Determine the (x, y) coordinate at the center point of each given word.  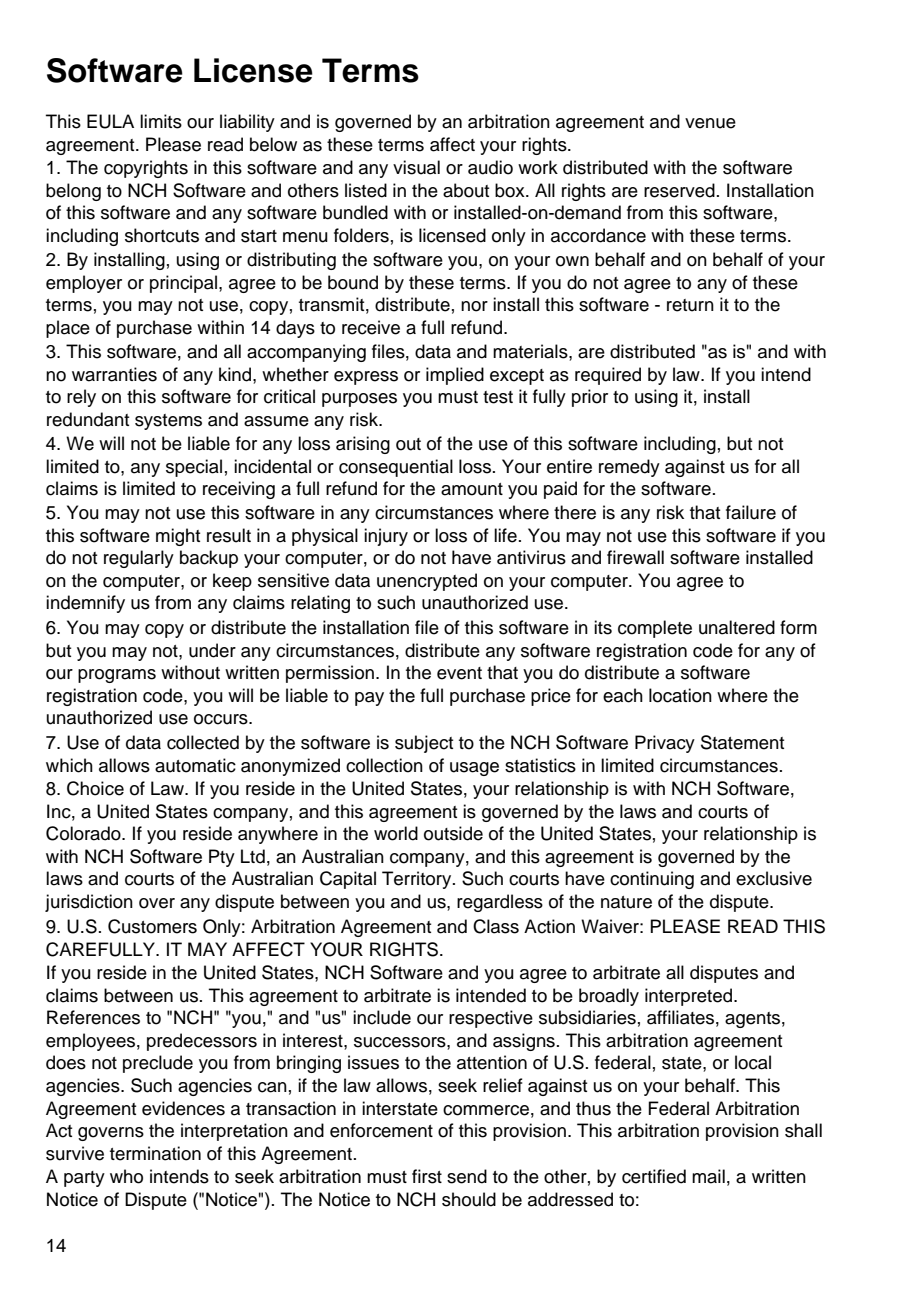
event (459, 673)
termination (155, 1153)
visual (416, 167)
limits (161, 121)
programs (117, 676)
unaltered (737, 627)
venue (710, 123)
